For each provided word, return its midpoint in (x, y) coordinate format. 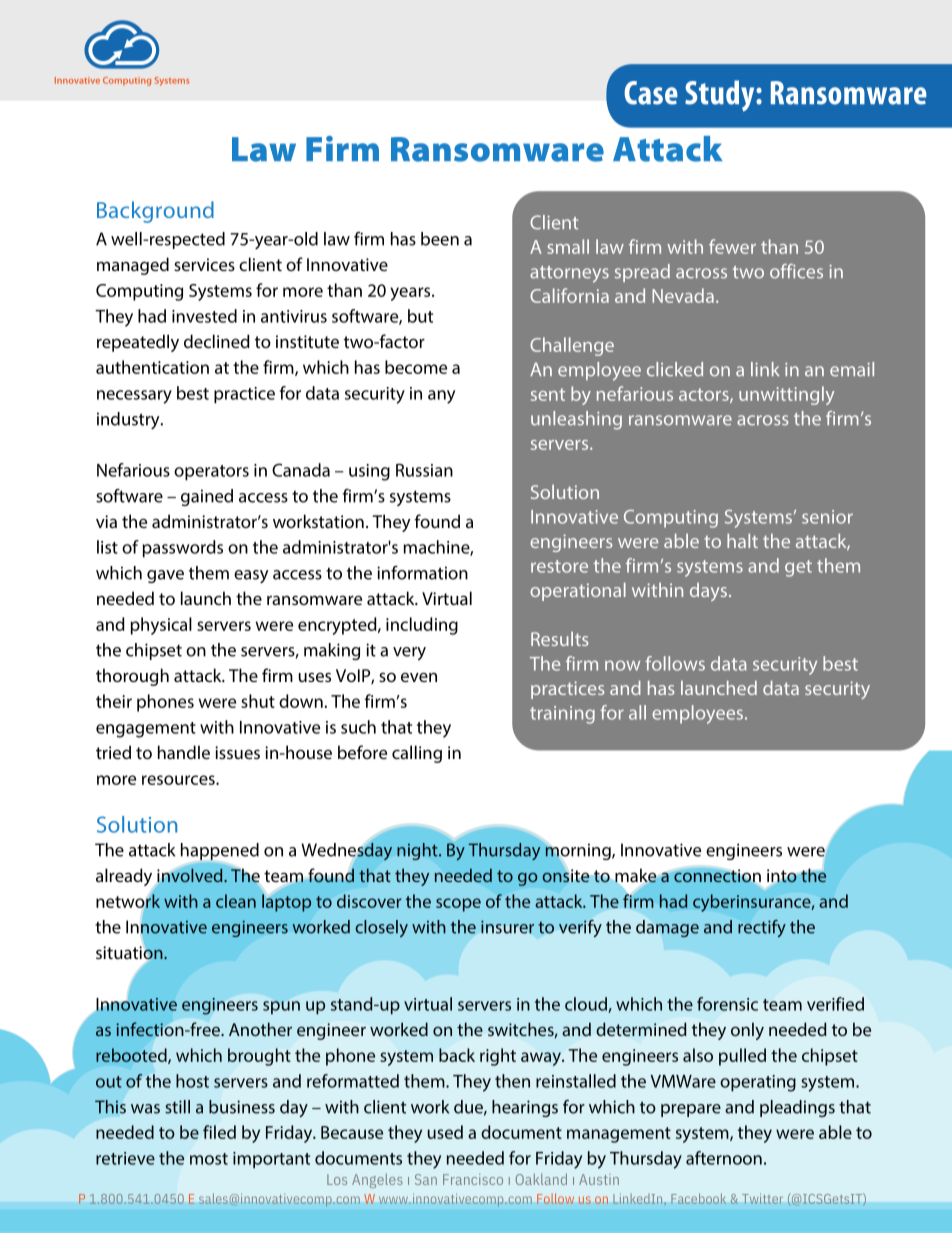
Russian (424, 470)
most (209, 1159)
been (440, 239)
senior (827, 517)
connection (717, 876)
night (418, 851)
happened (220, 851)
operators (211, 473)
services (204, 264)
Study (721, 96)
